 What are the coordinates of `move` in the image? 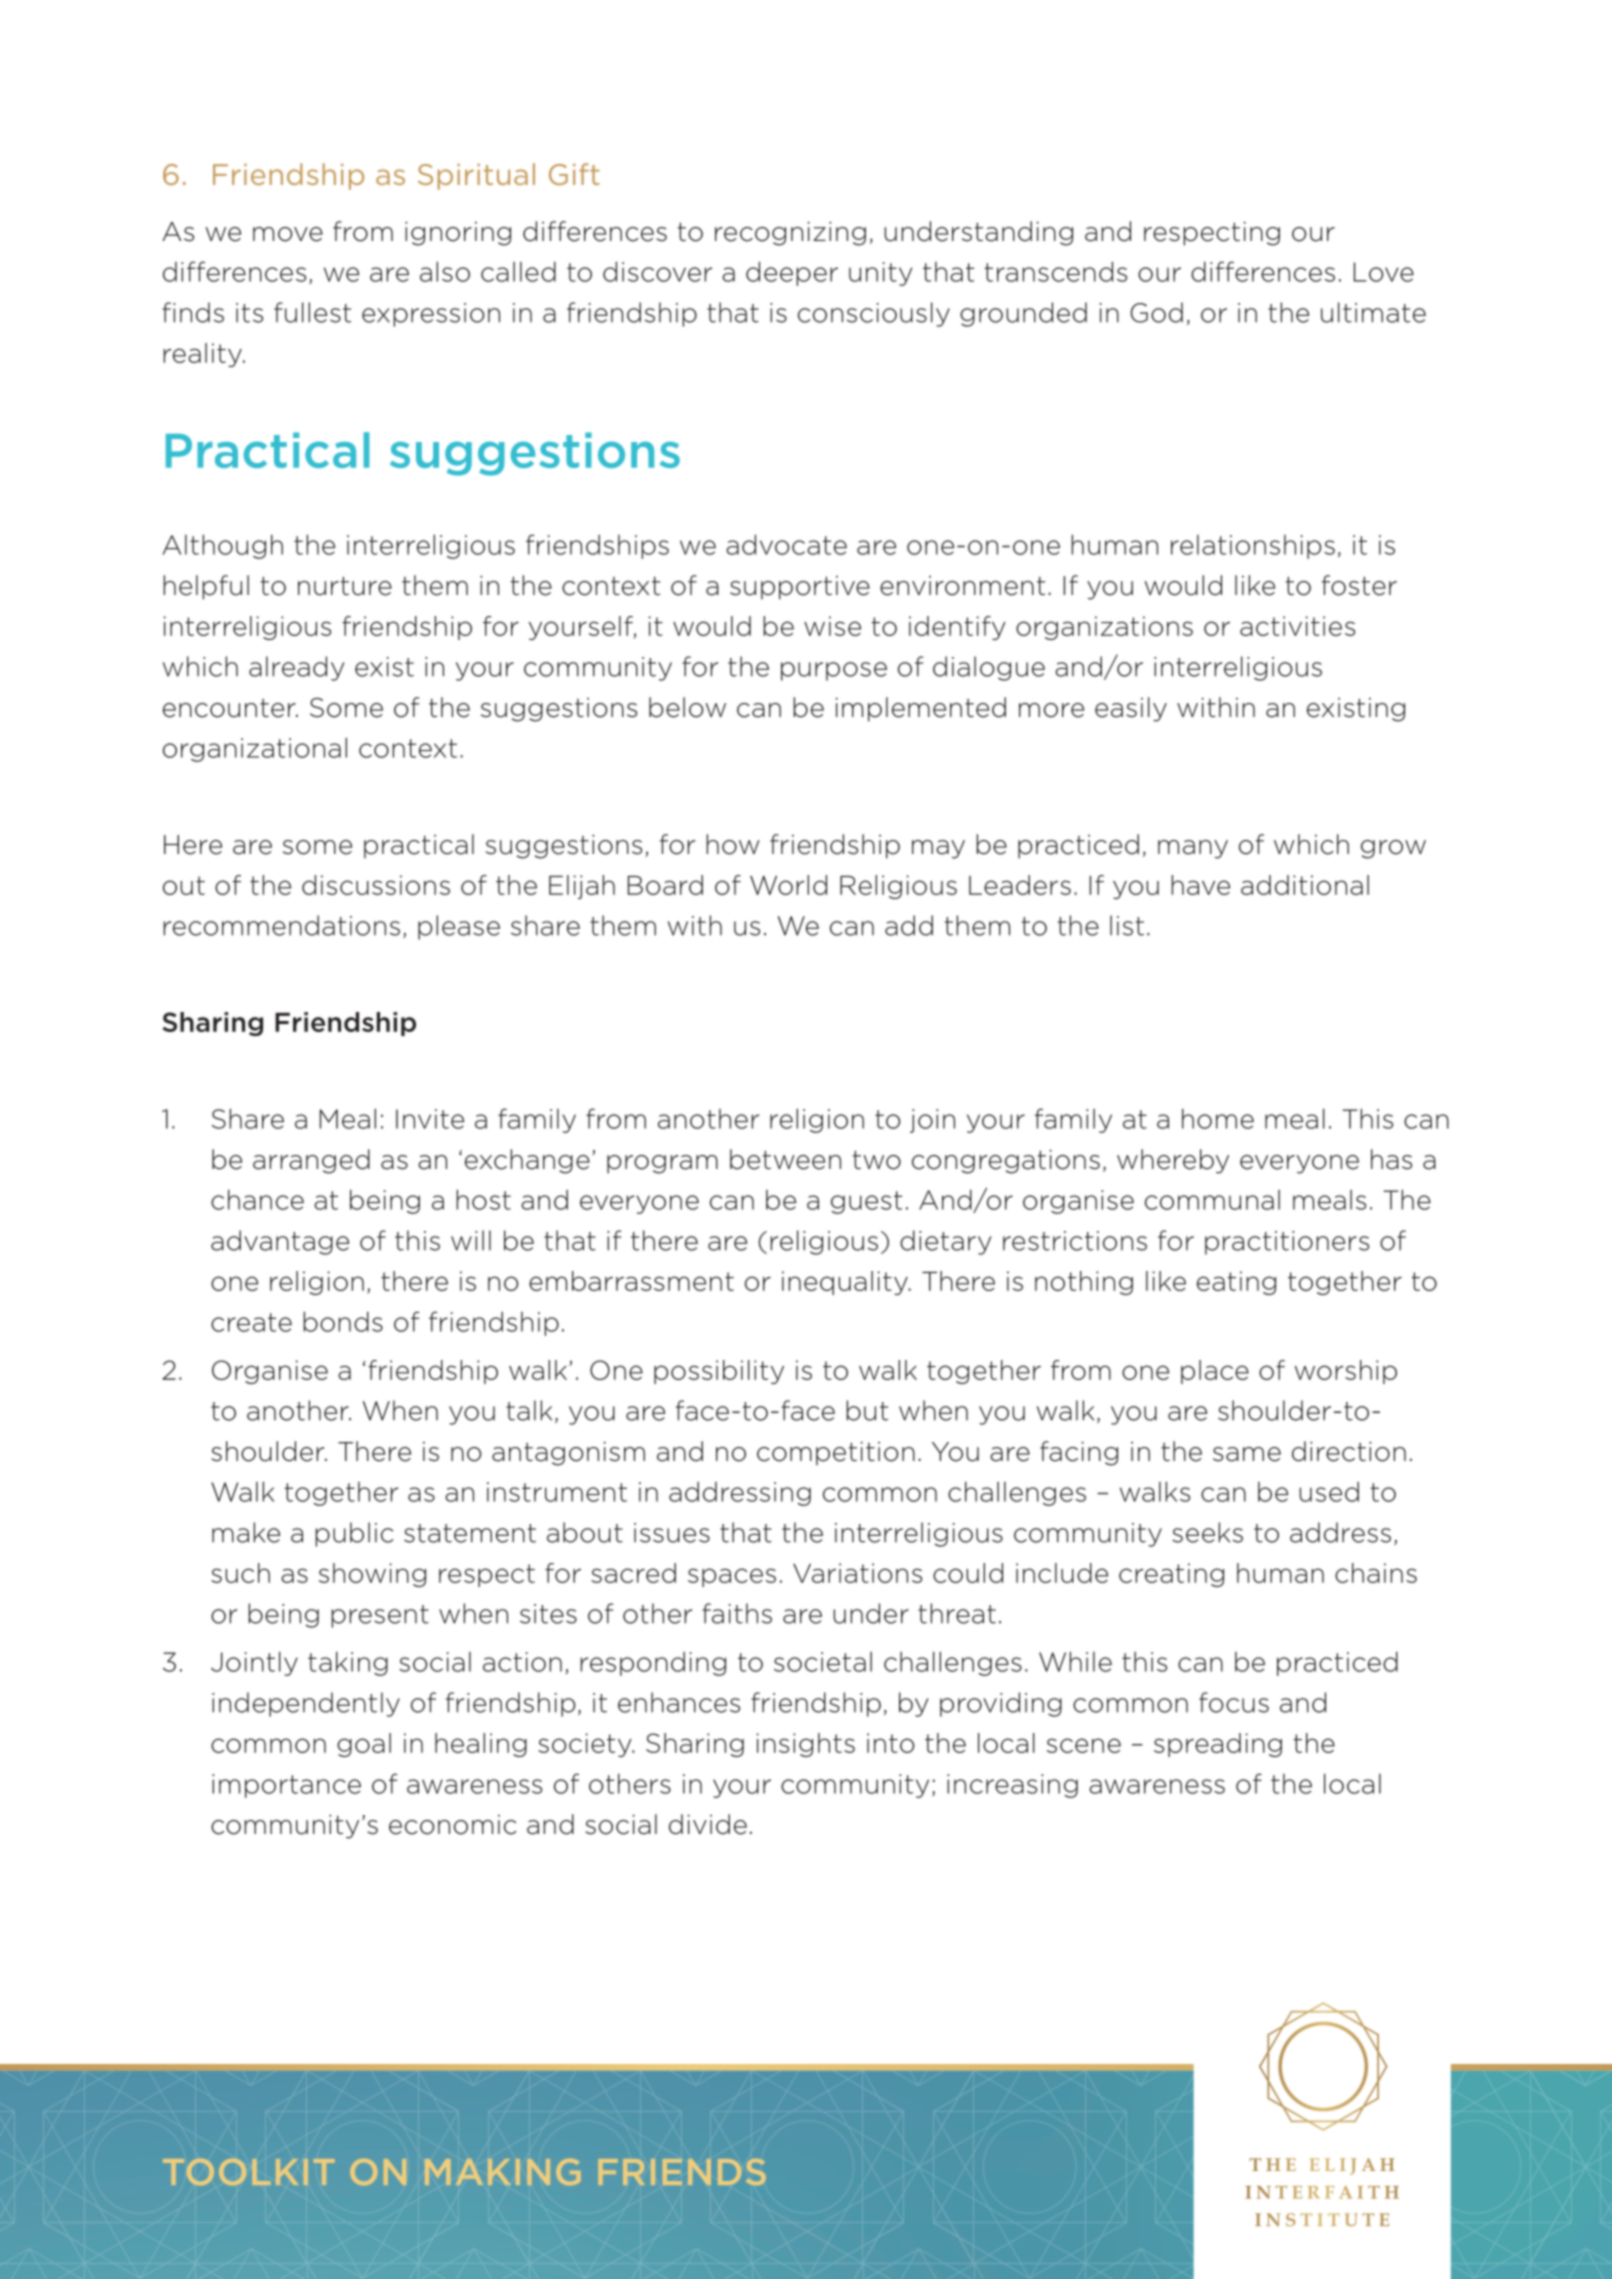 It's located at (288, 234).
